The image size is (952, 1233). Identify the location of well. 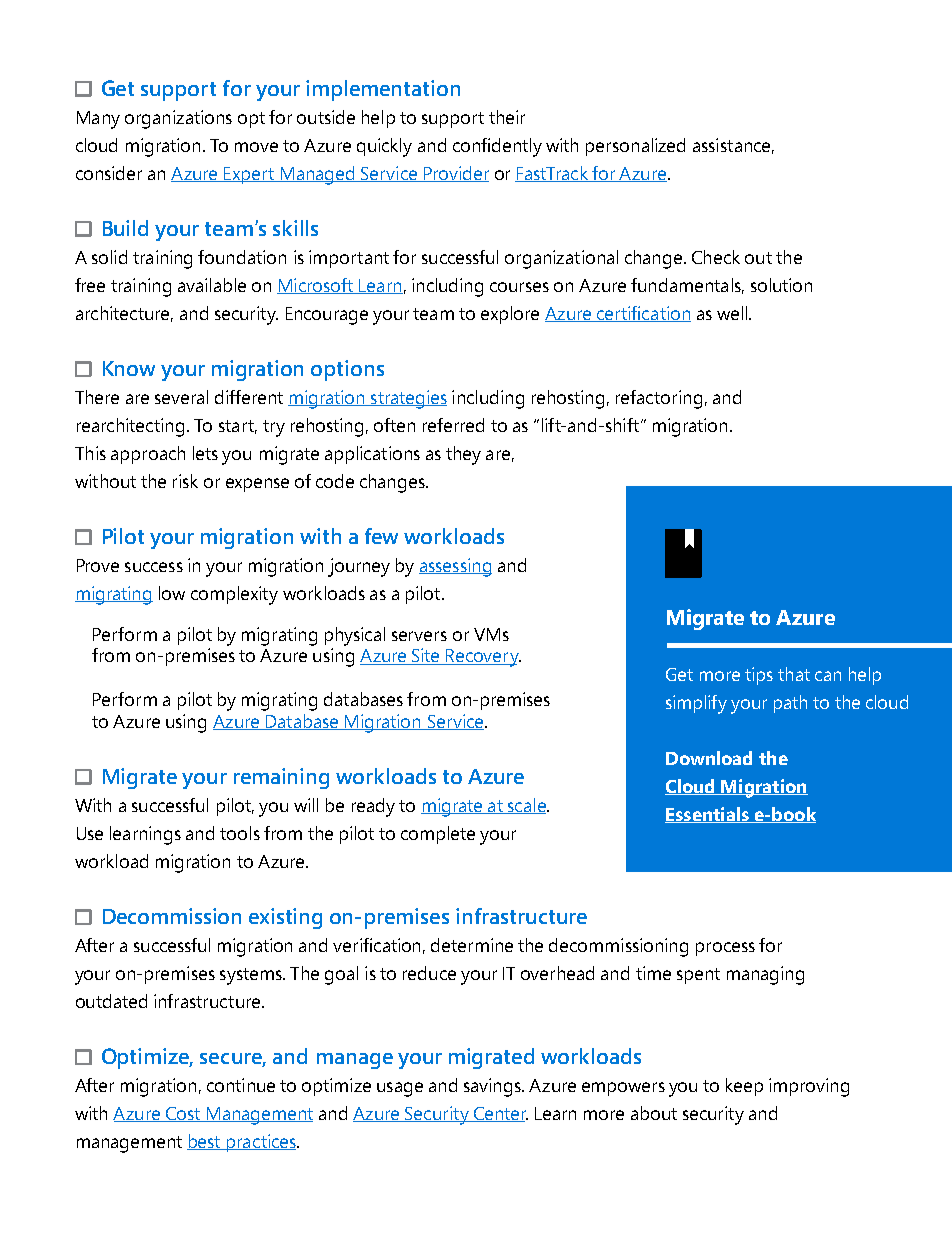
(732, 313).
